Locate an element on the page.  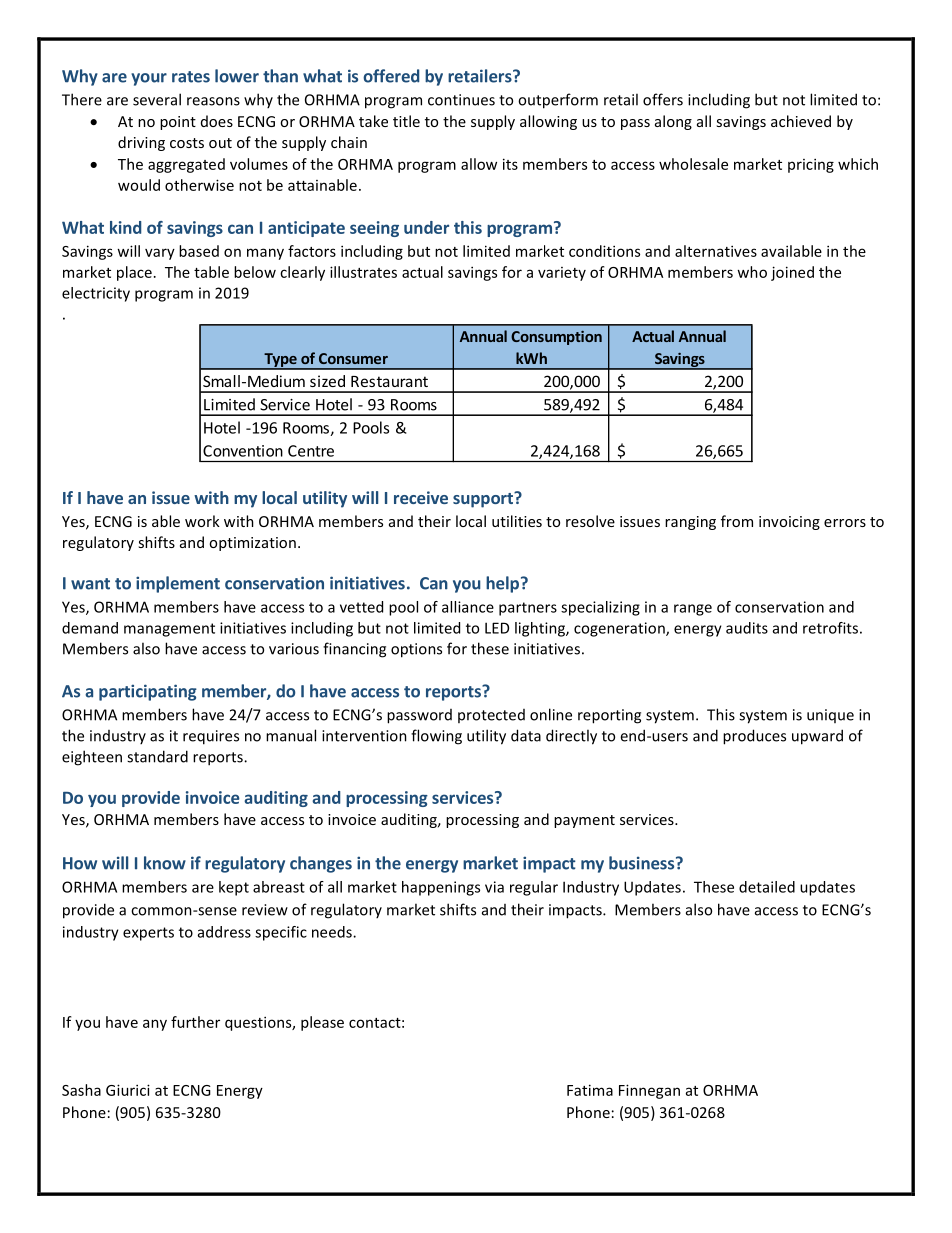
Restaurant is located at coordinates (389, 381).
